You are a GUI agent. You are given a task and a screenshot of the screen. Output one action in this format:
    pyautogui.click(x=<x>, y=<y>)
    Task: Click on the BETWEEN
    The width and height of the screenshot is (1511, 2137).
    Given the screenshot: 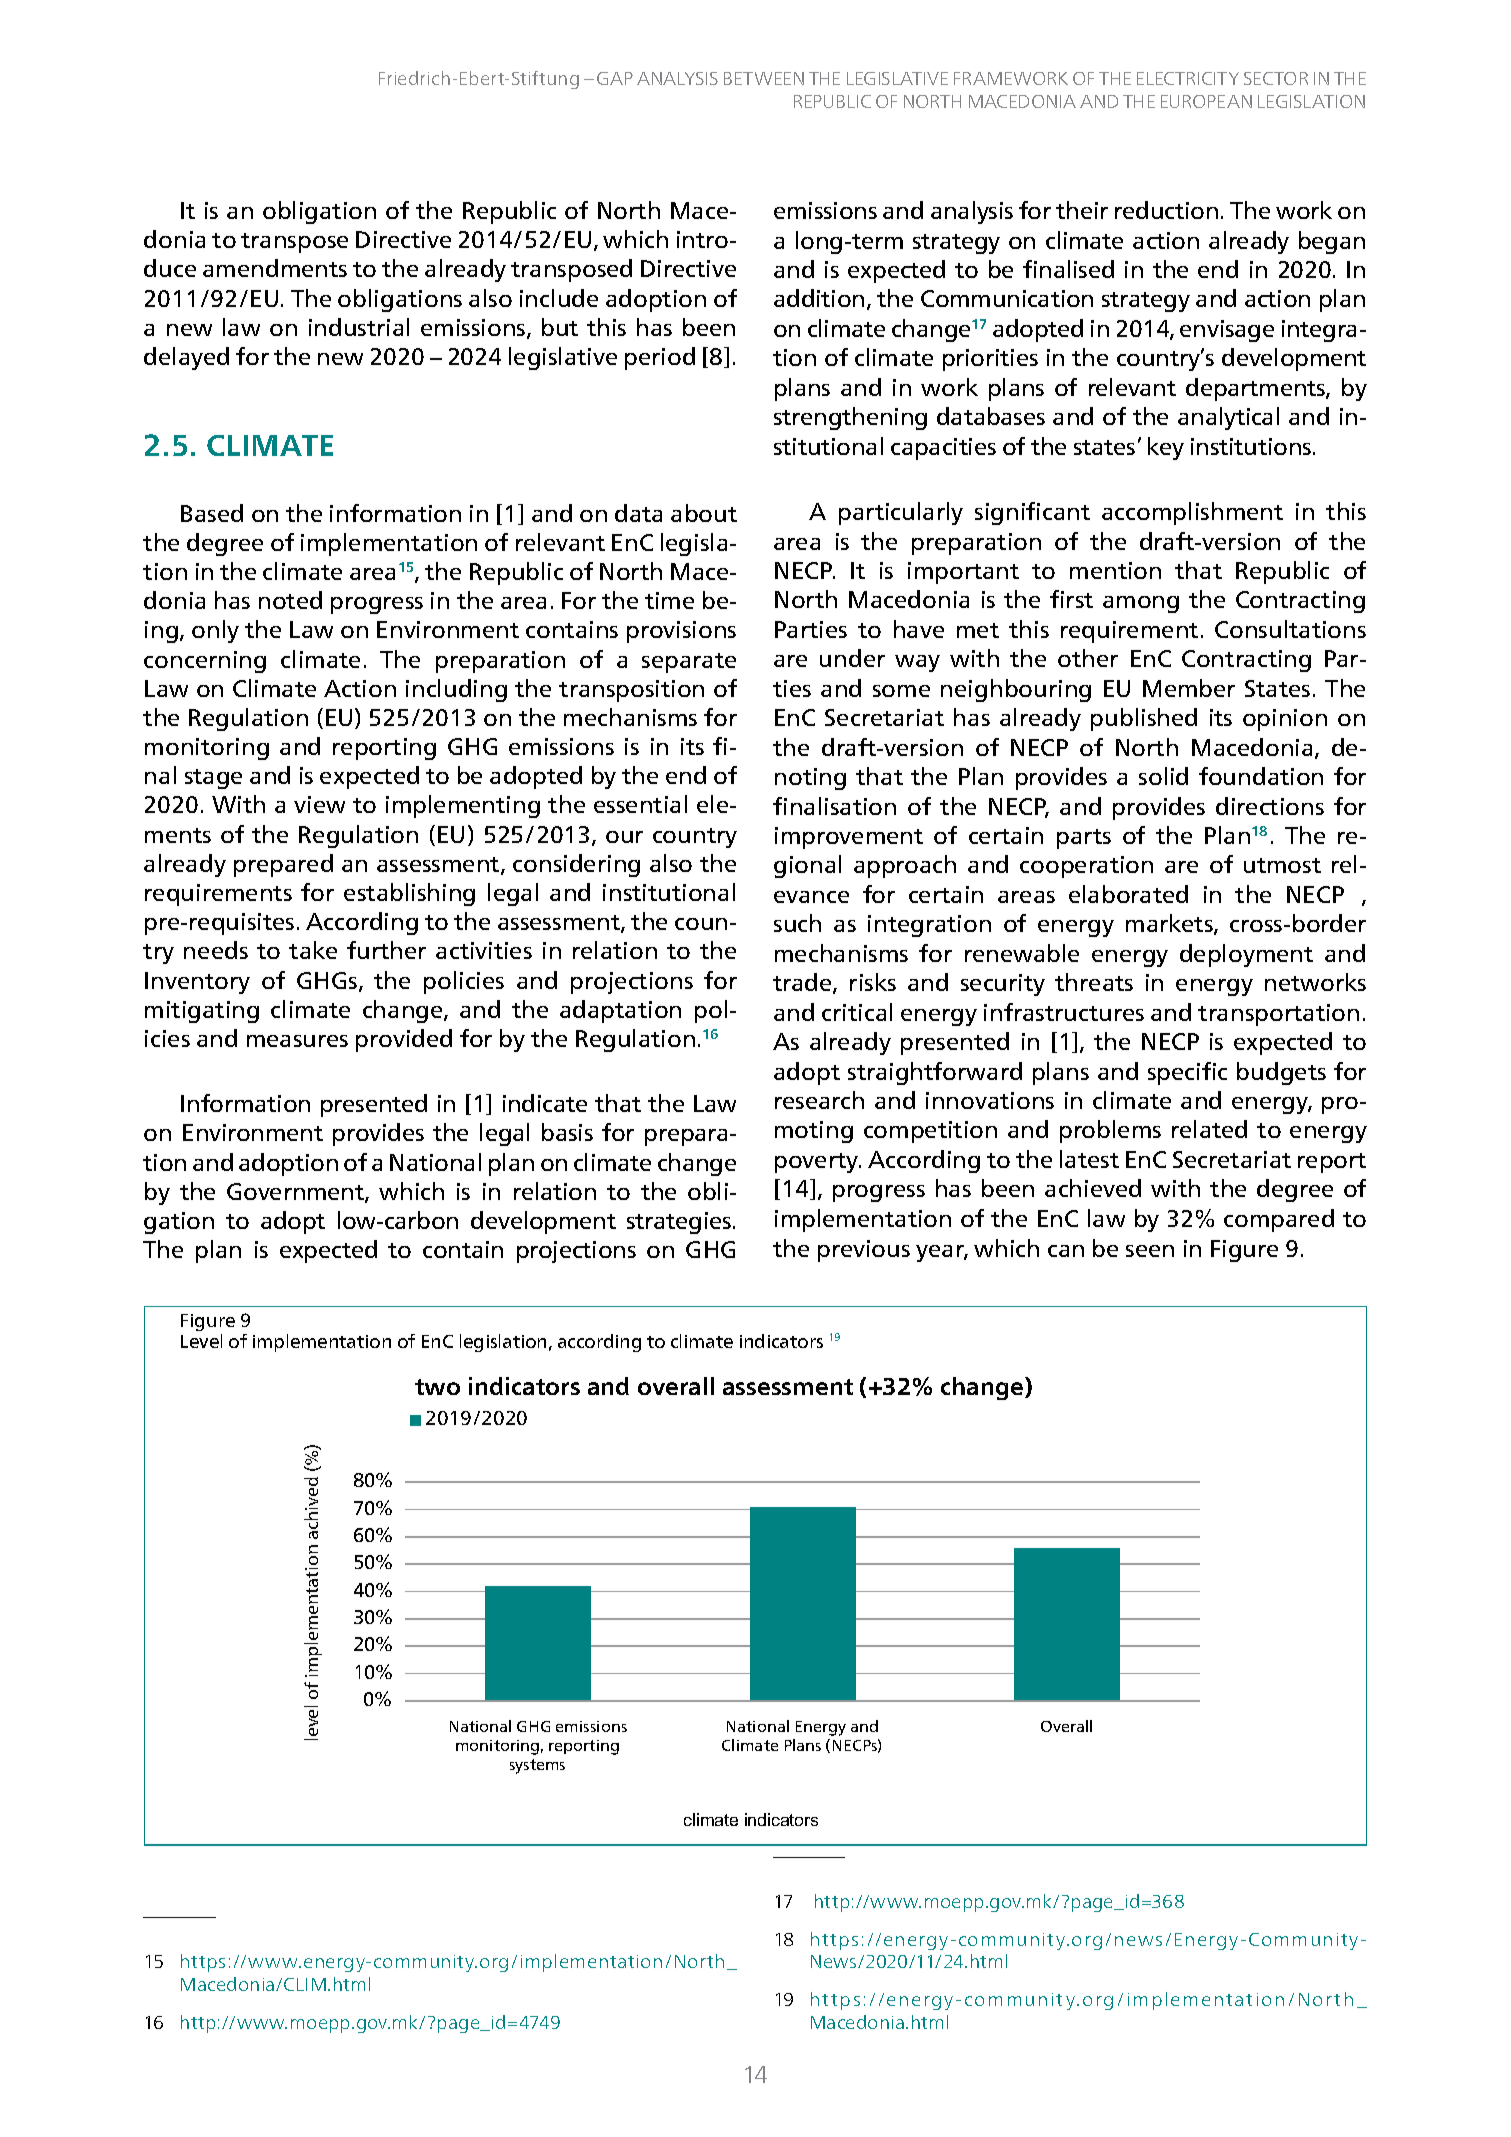 What is the action you would take?
    pyautogui.click(x=764, y=78)
